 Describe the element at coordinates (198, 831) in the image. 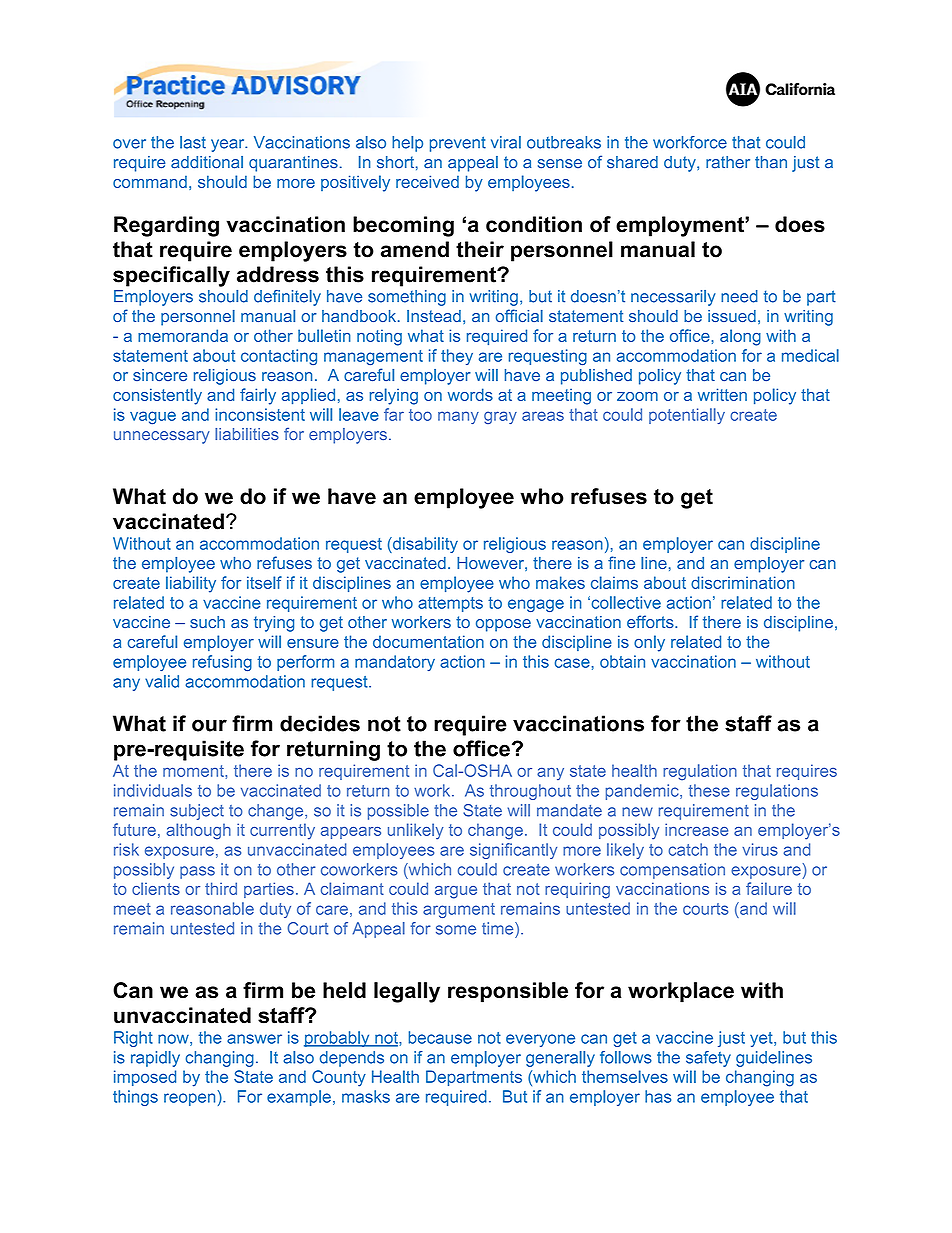

I see `although` at that location.
